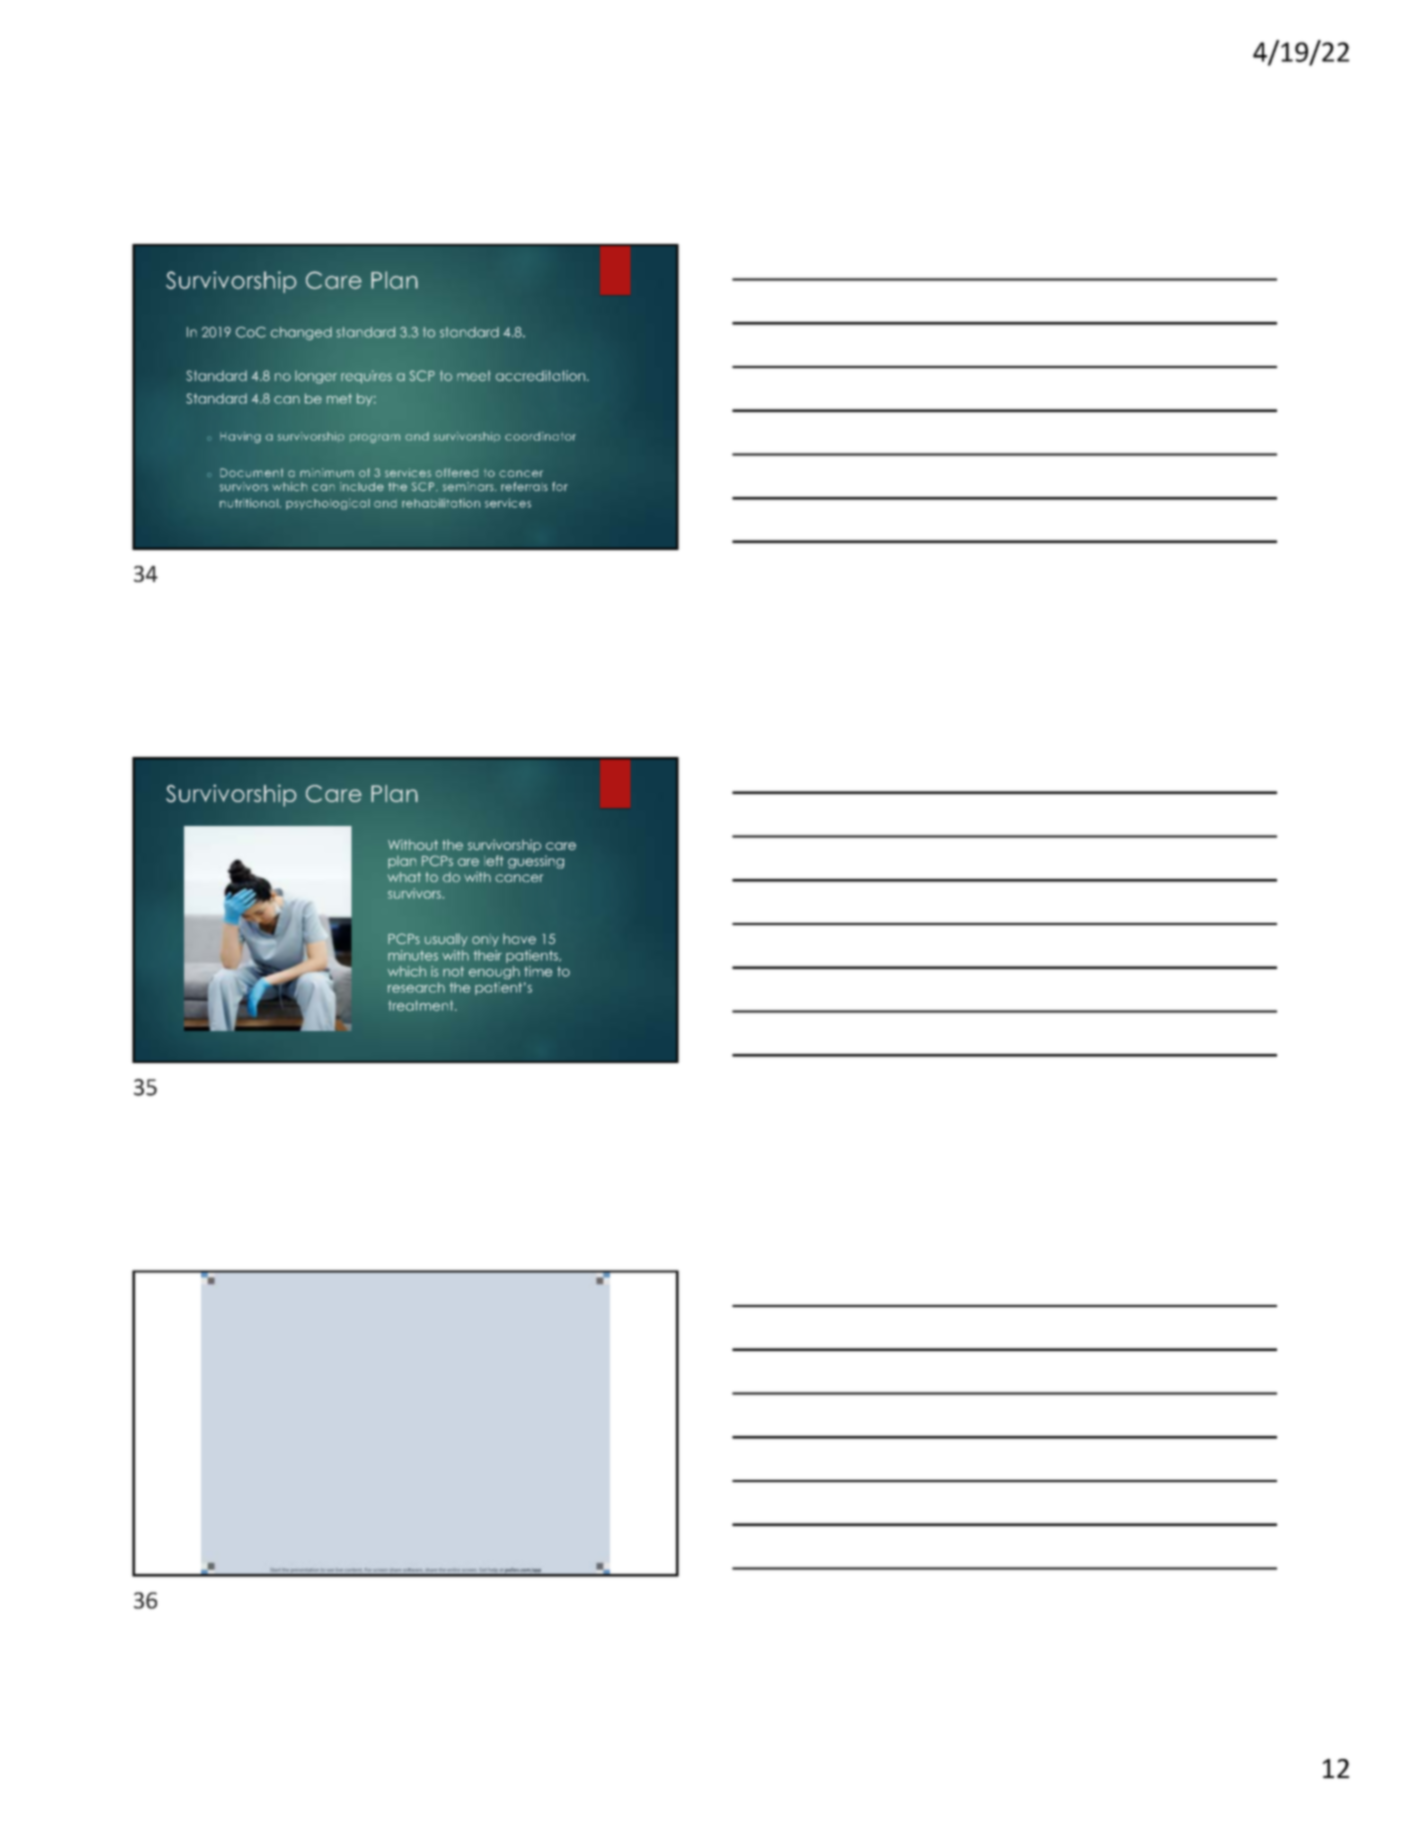  Describe the element at coordinates (540, 375) in the screenshot. I see `accreditation` at that location.
